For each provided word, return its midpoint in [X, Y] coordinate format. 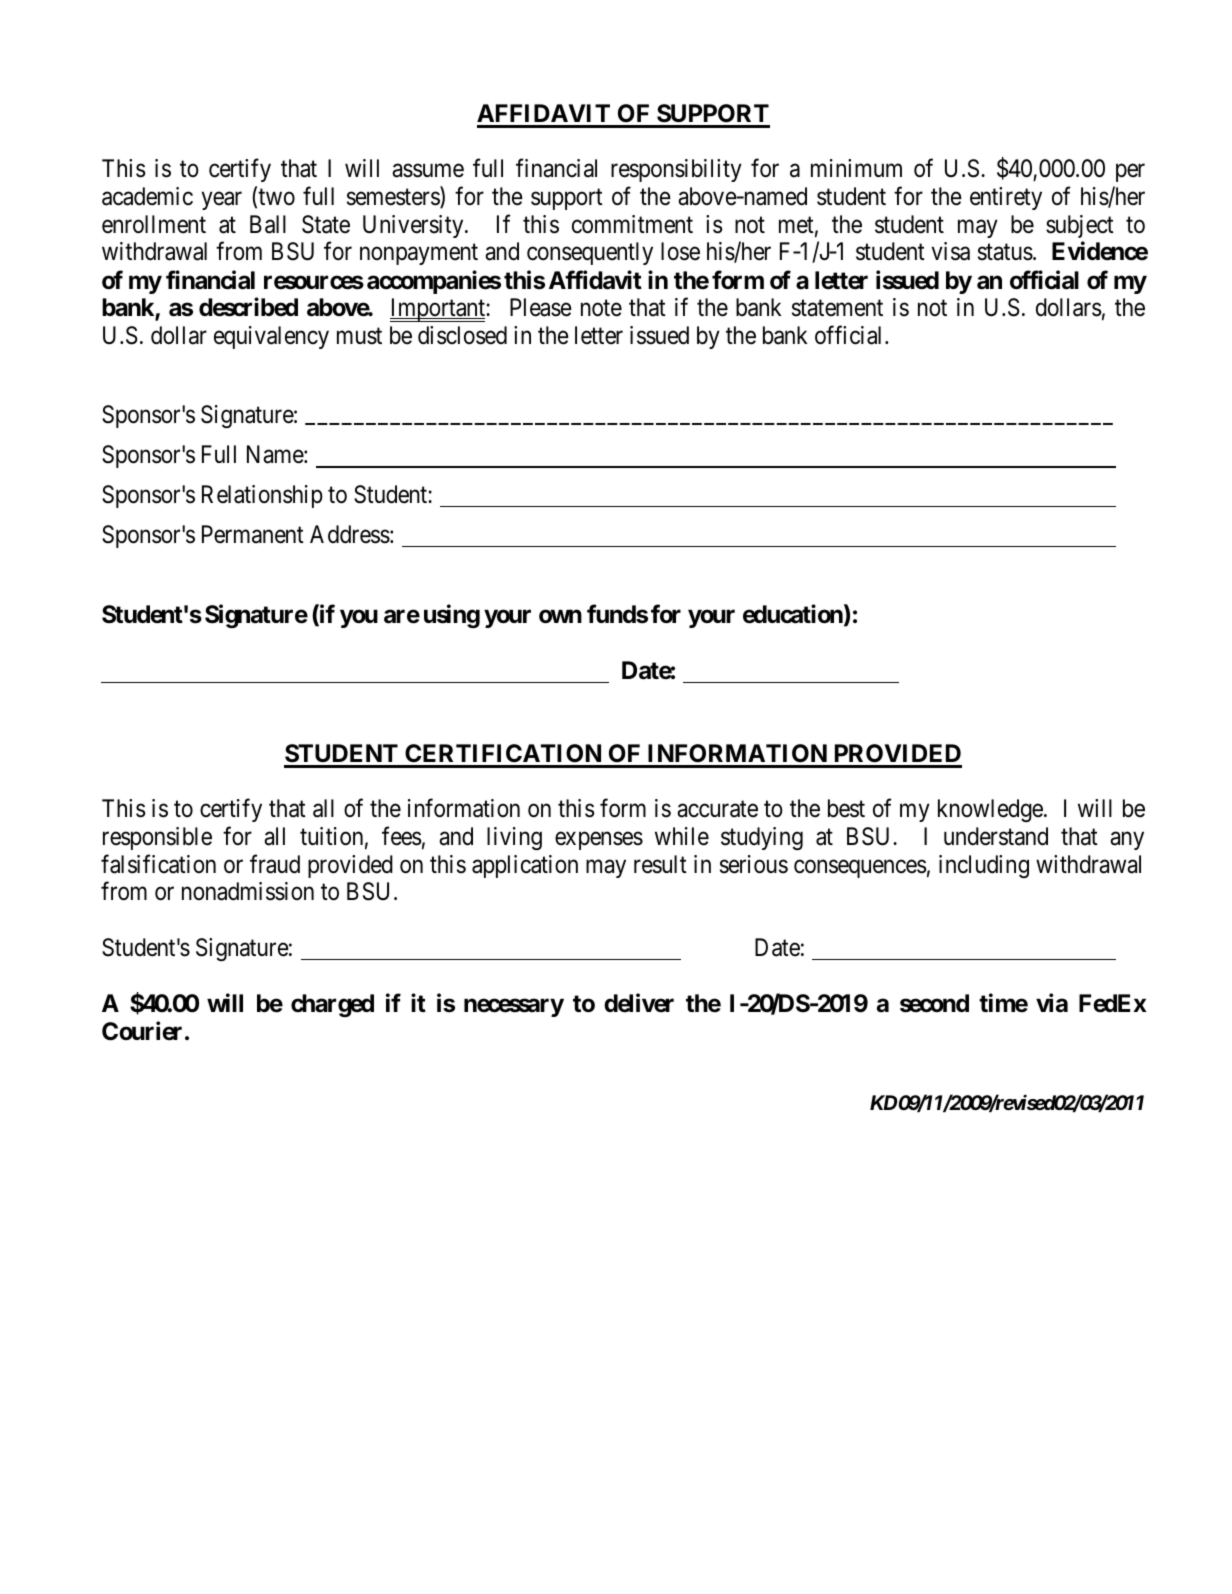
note [601, 308]
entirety [1006, 198]
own [560, 617]
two [276, 197]
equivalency [271, 337]
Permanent [253, 534]
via [1052, 1003]
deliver [639, 1003]
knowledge [990, 810]
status [1005, 252]
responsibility [676, 170]
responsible [157, 838]
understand [996, 836]
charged [332, 1005]
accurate [717, 809]
